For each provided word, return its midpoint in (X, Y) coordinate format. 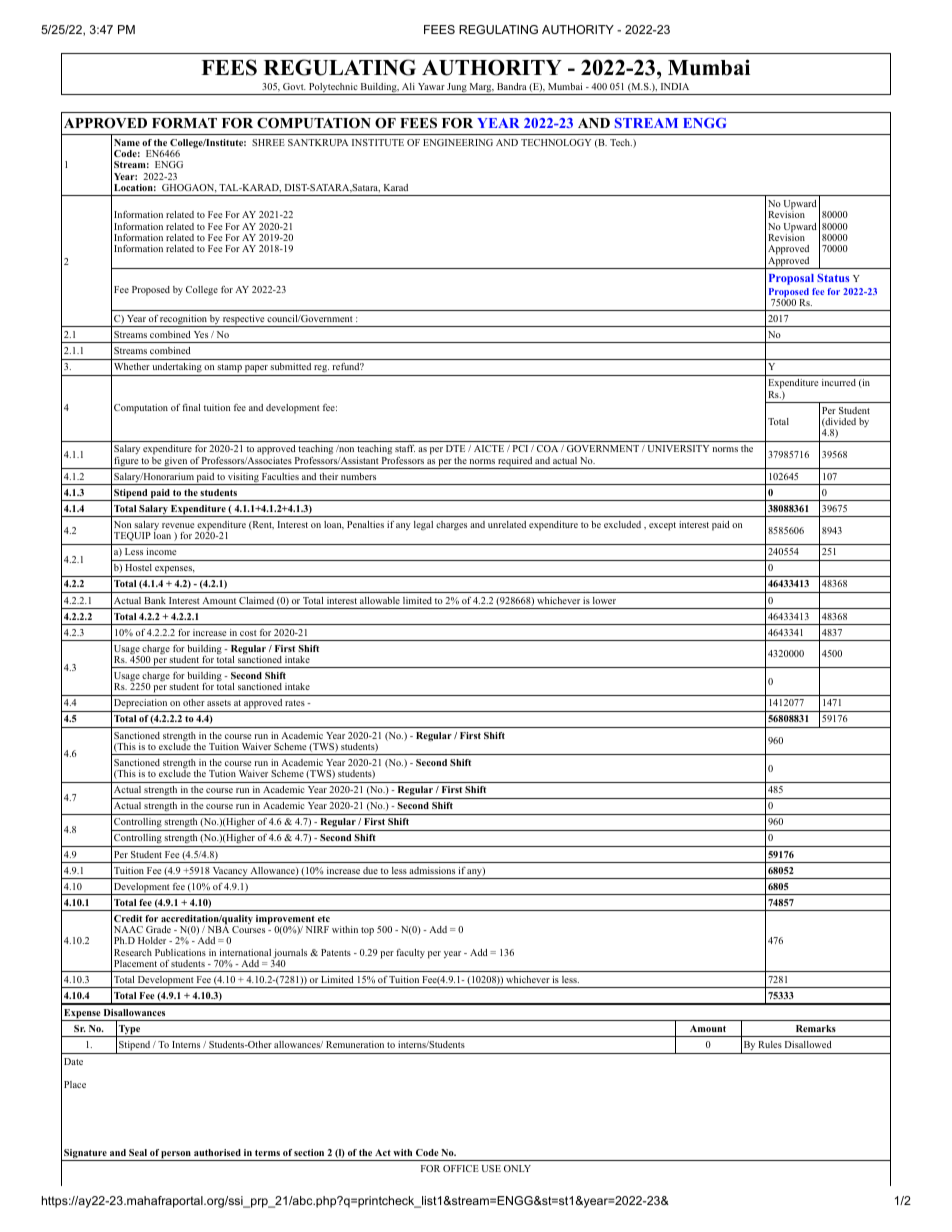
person (176, 1156)
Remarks (816, 1028)
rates (295, 703)
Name (127, 142)
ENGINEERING (458, 142)
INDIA (675, 86)
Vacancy (229, 873)
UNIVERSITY (678, 448)
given (176, 463)
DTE (455, 448)
